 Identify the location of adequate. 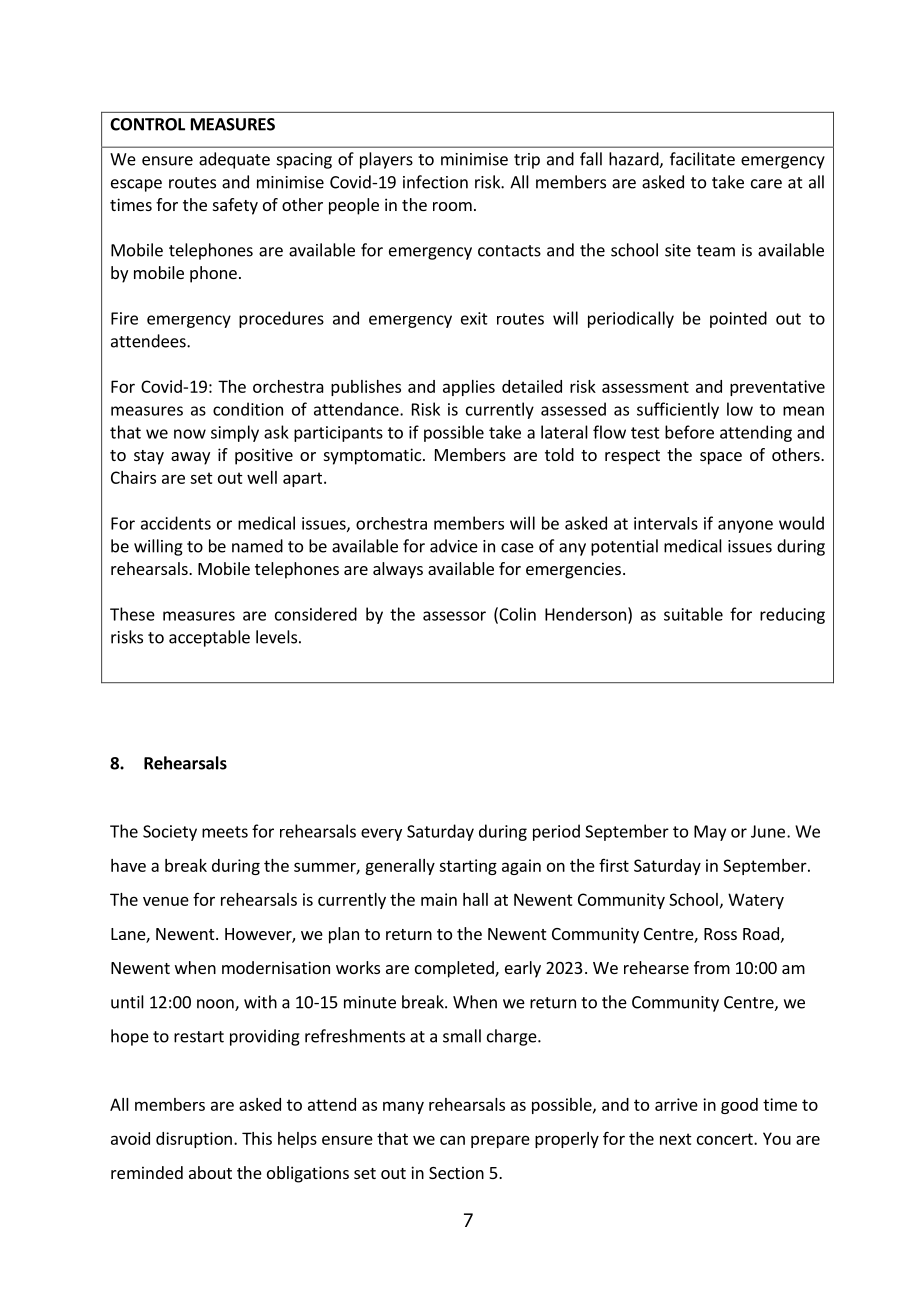
(234, 160).
